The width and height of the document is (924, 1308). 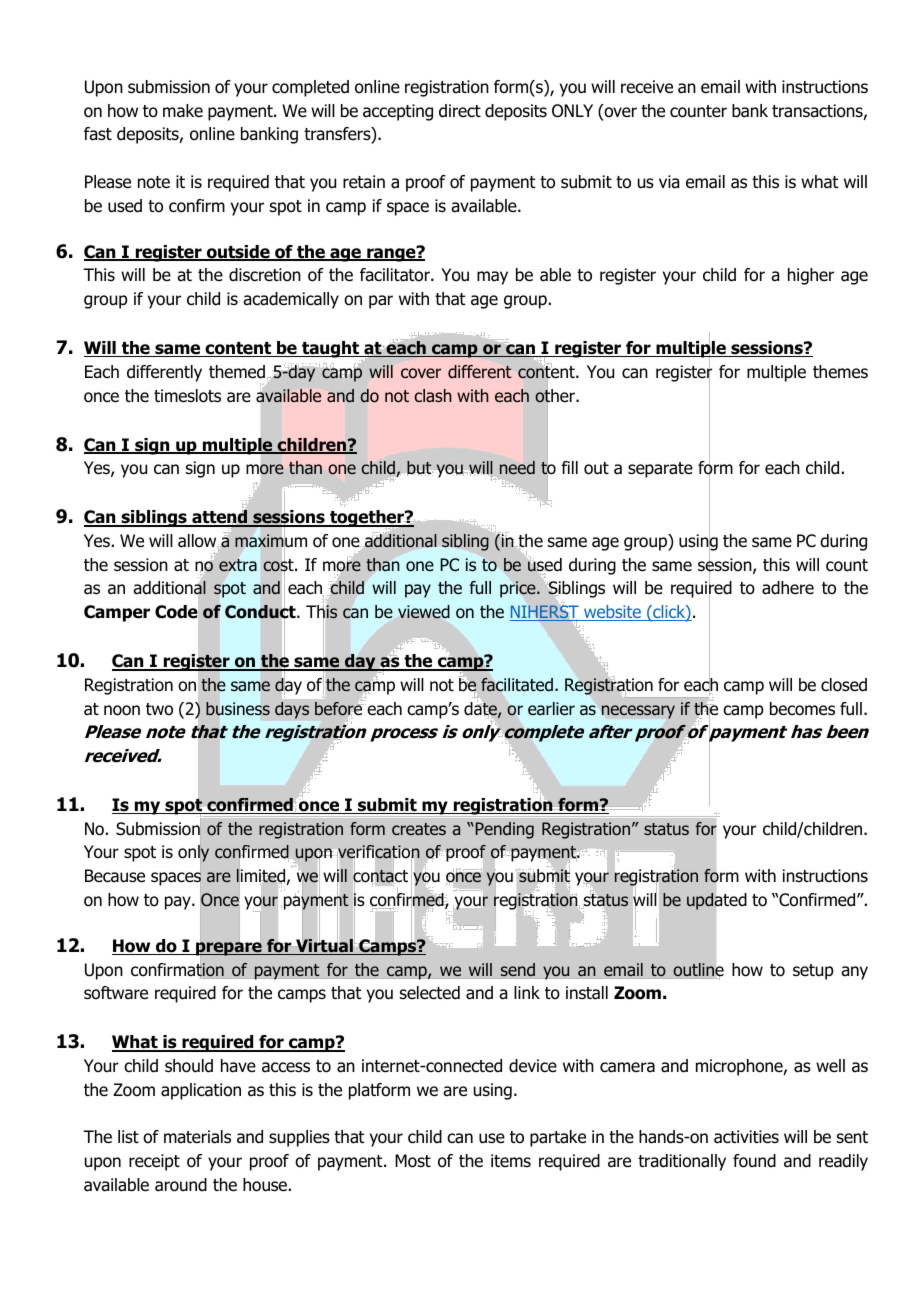 I want to click on adhere, so click(x=788, y=588).
